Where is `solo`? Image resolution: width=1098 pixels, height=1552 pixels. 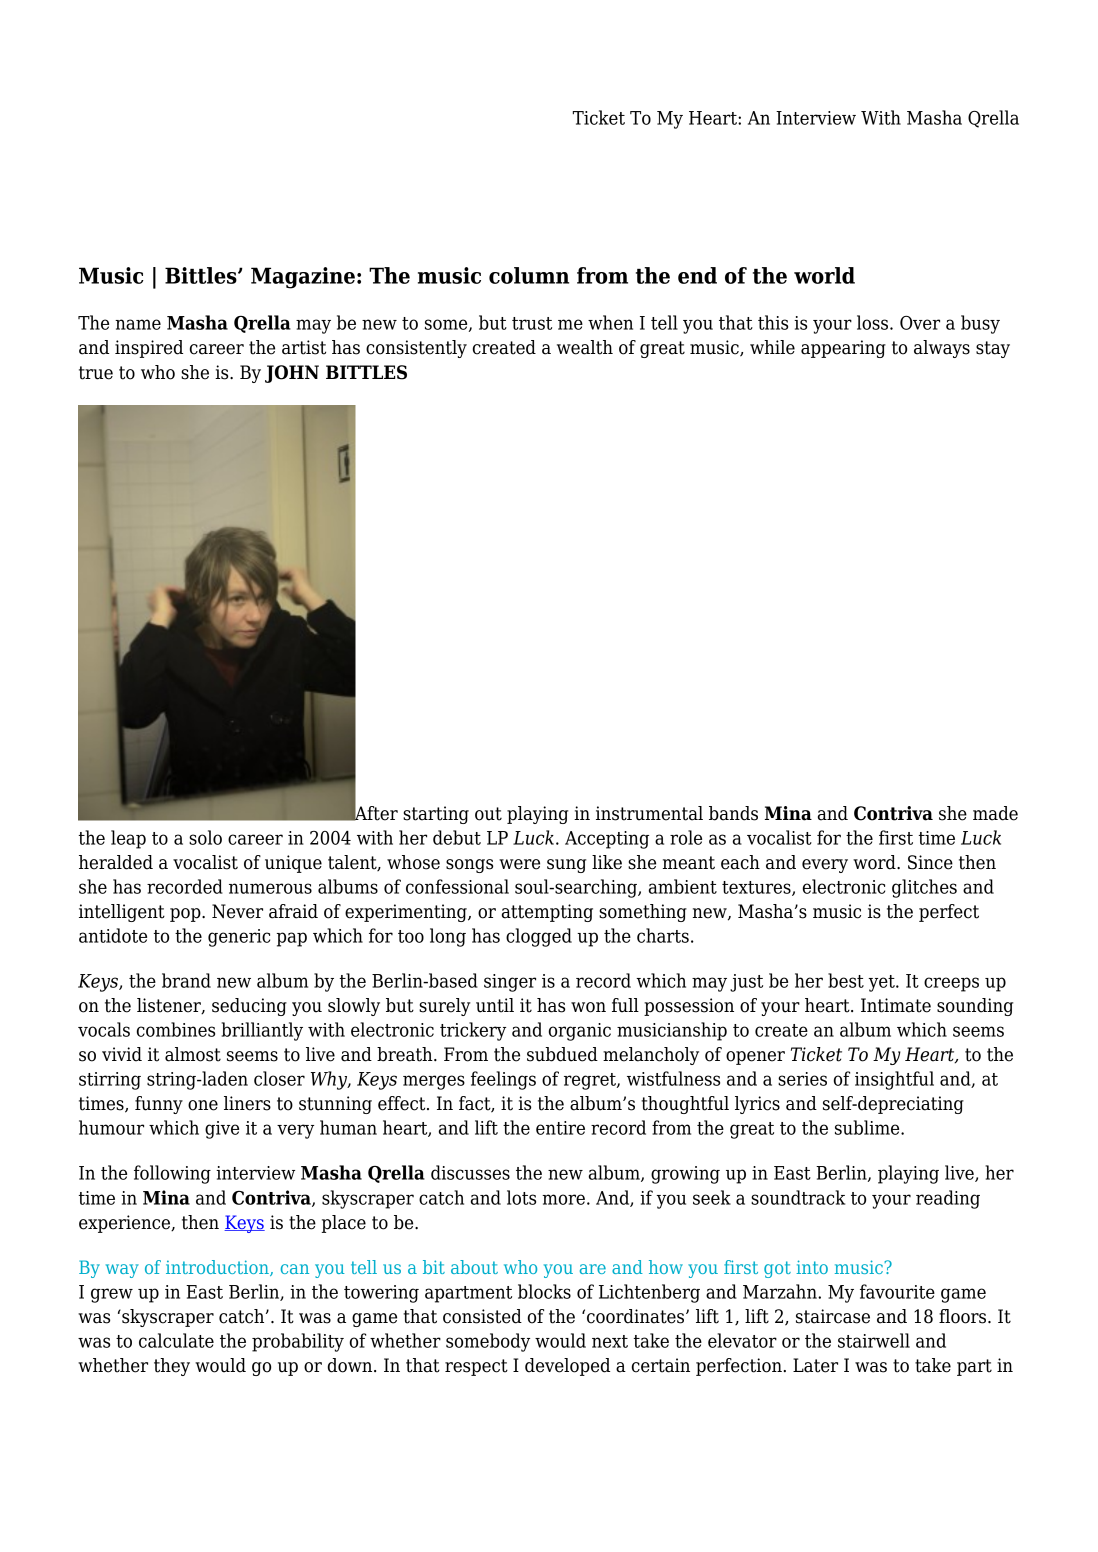
solo is located at coordinates (205, 837).
